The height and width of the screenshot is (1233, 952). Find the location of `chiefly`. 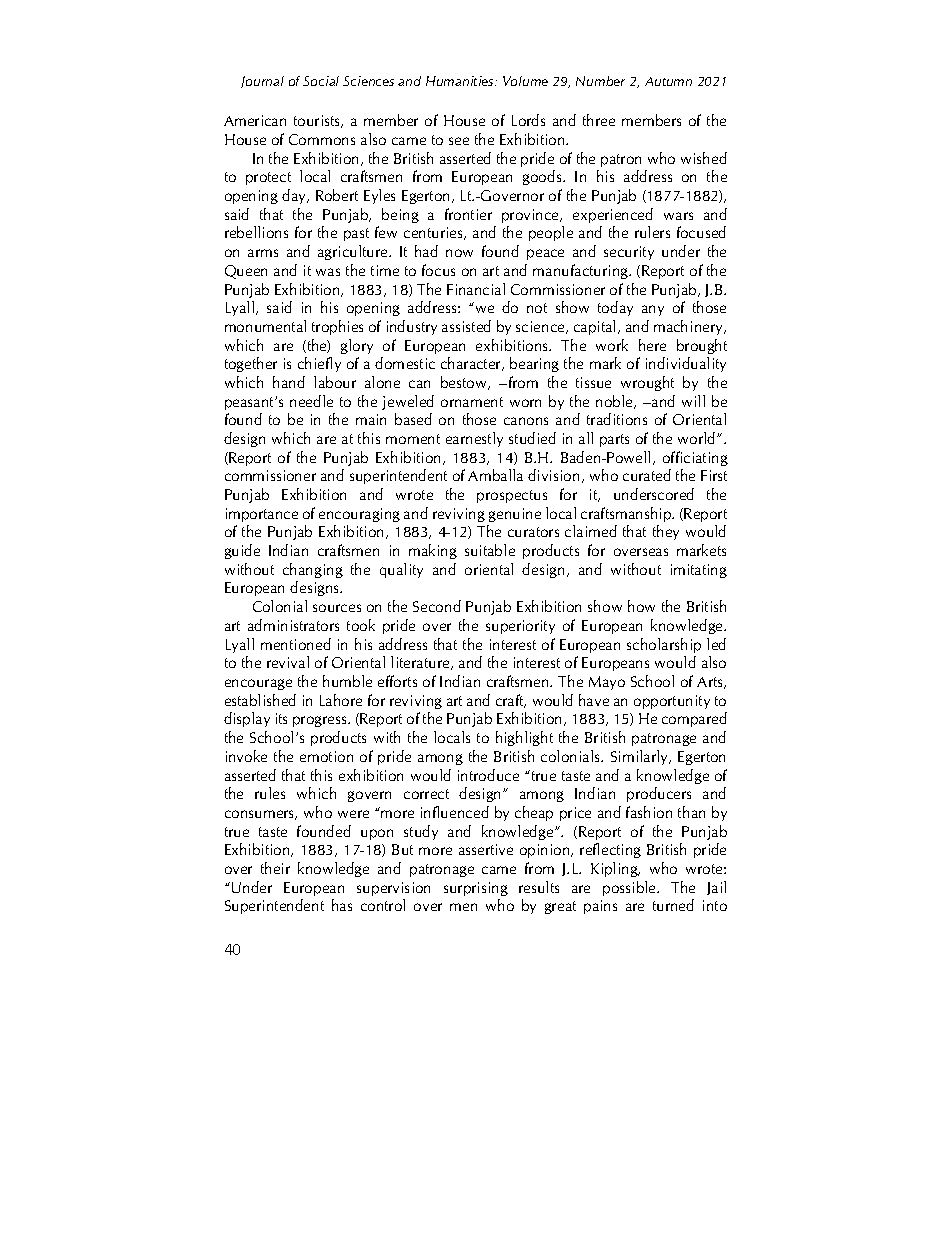

chiefly is located at coordinates (319, 364).
